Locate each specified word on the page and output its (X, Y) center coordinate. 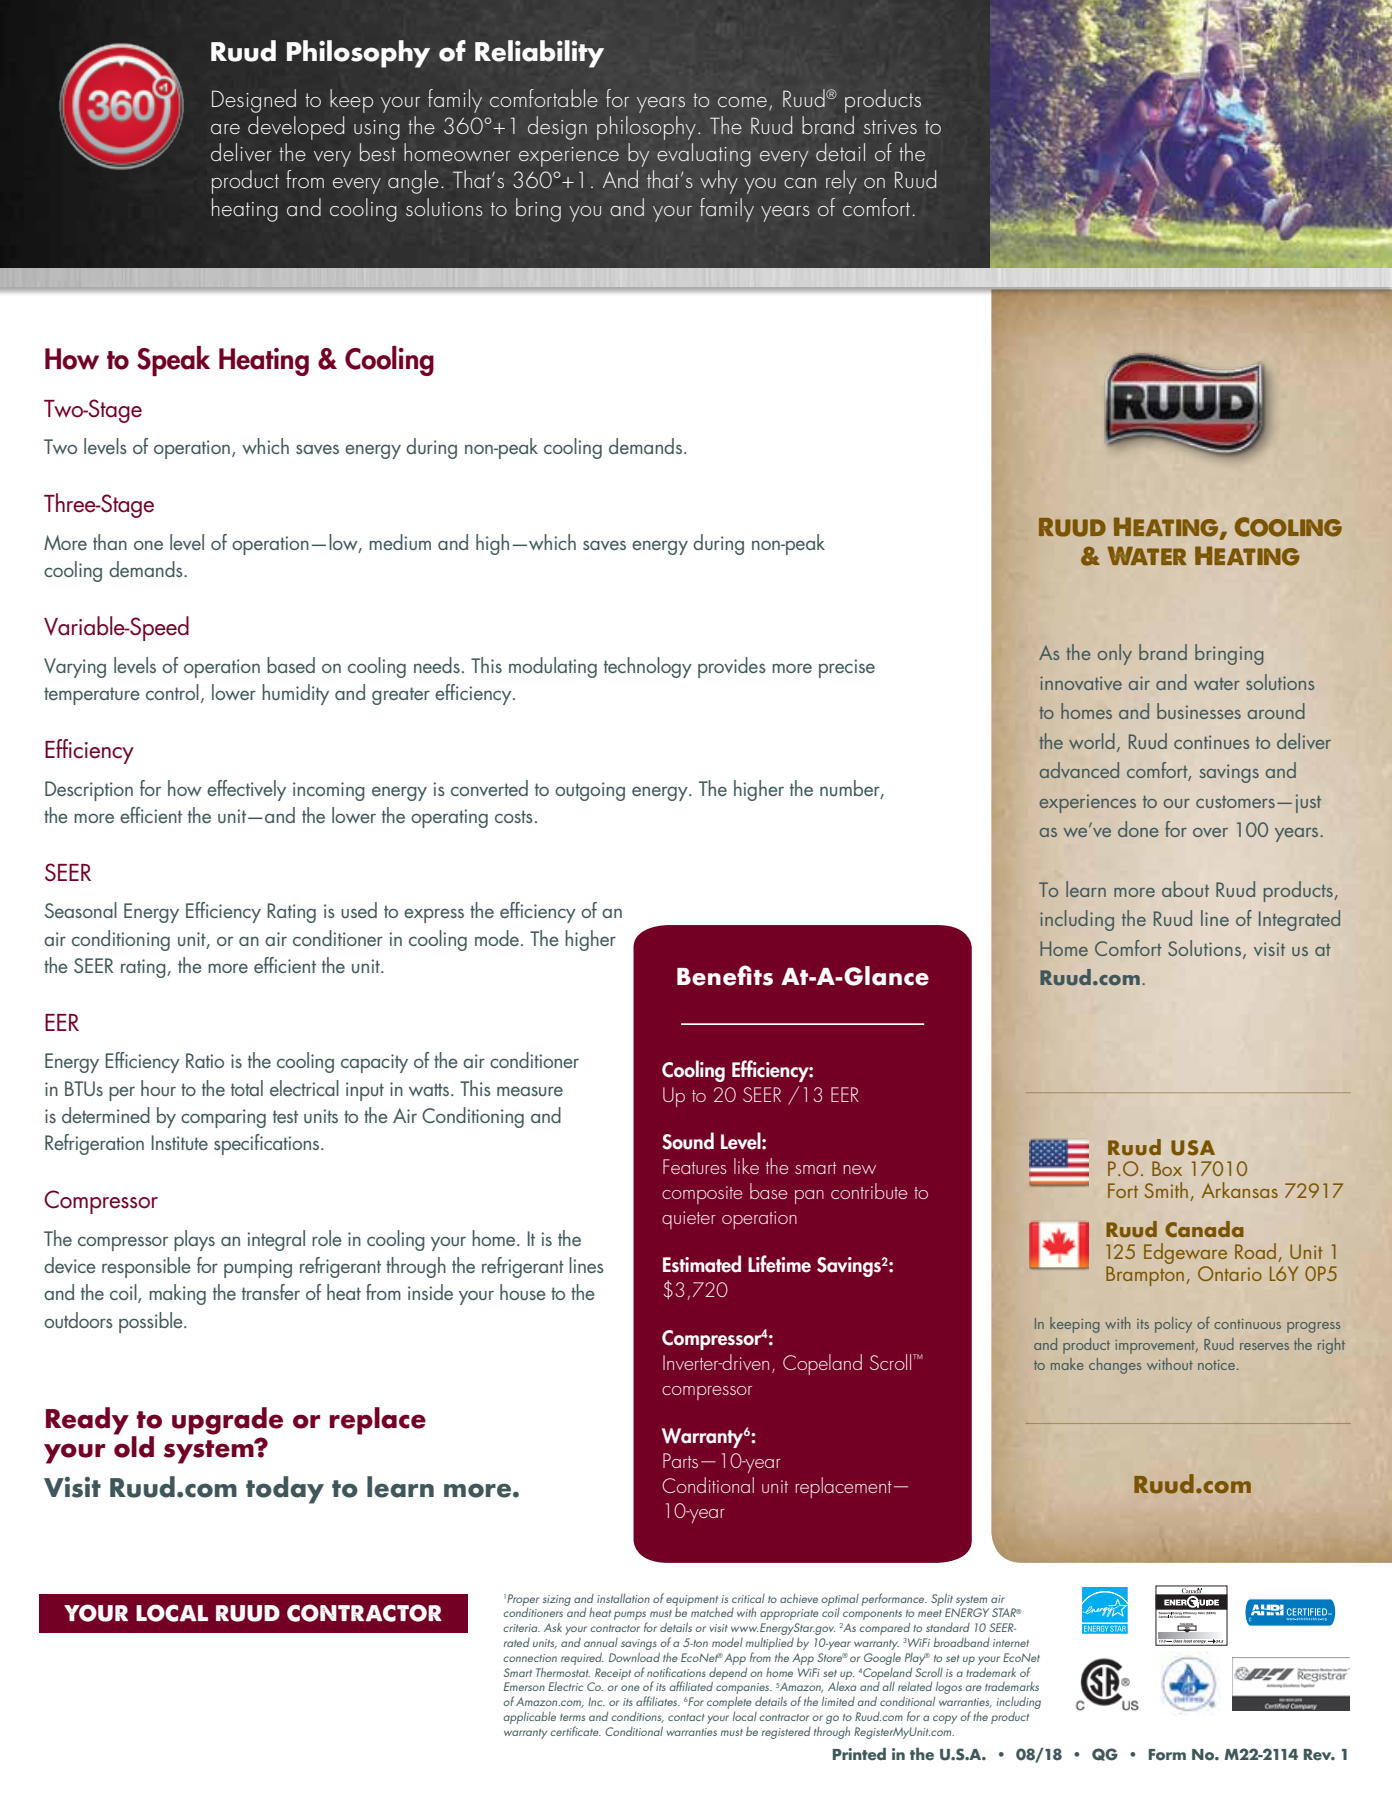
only (1115, 654)
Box (1167, 1168)
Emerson (524, 1686)
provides (732, 667)
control (172, 692)
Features (695, 1166)
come (742, 102)
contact (686, 1717)
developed (296, 128)
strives (890, 127)
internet (1011, 1643)
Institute (180, 1142)
